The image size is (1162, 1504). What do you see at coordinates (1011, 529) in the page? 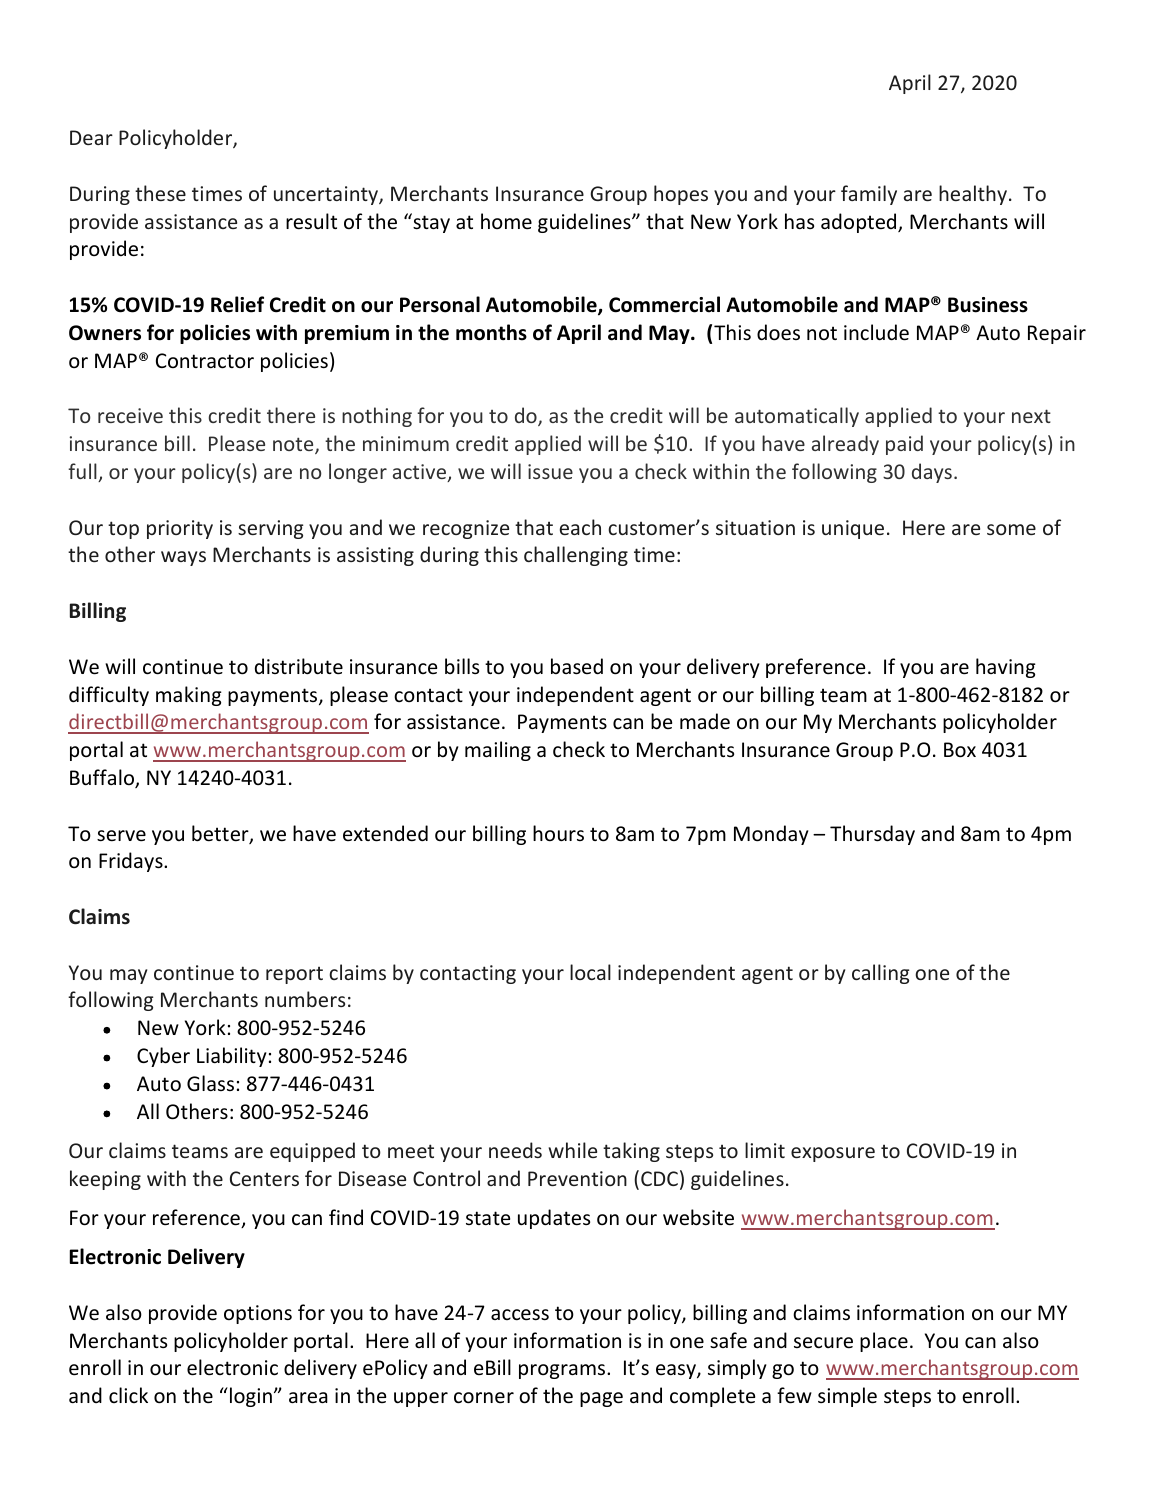
I see `some` at bounding box center [1011, 529].
